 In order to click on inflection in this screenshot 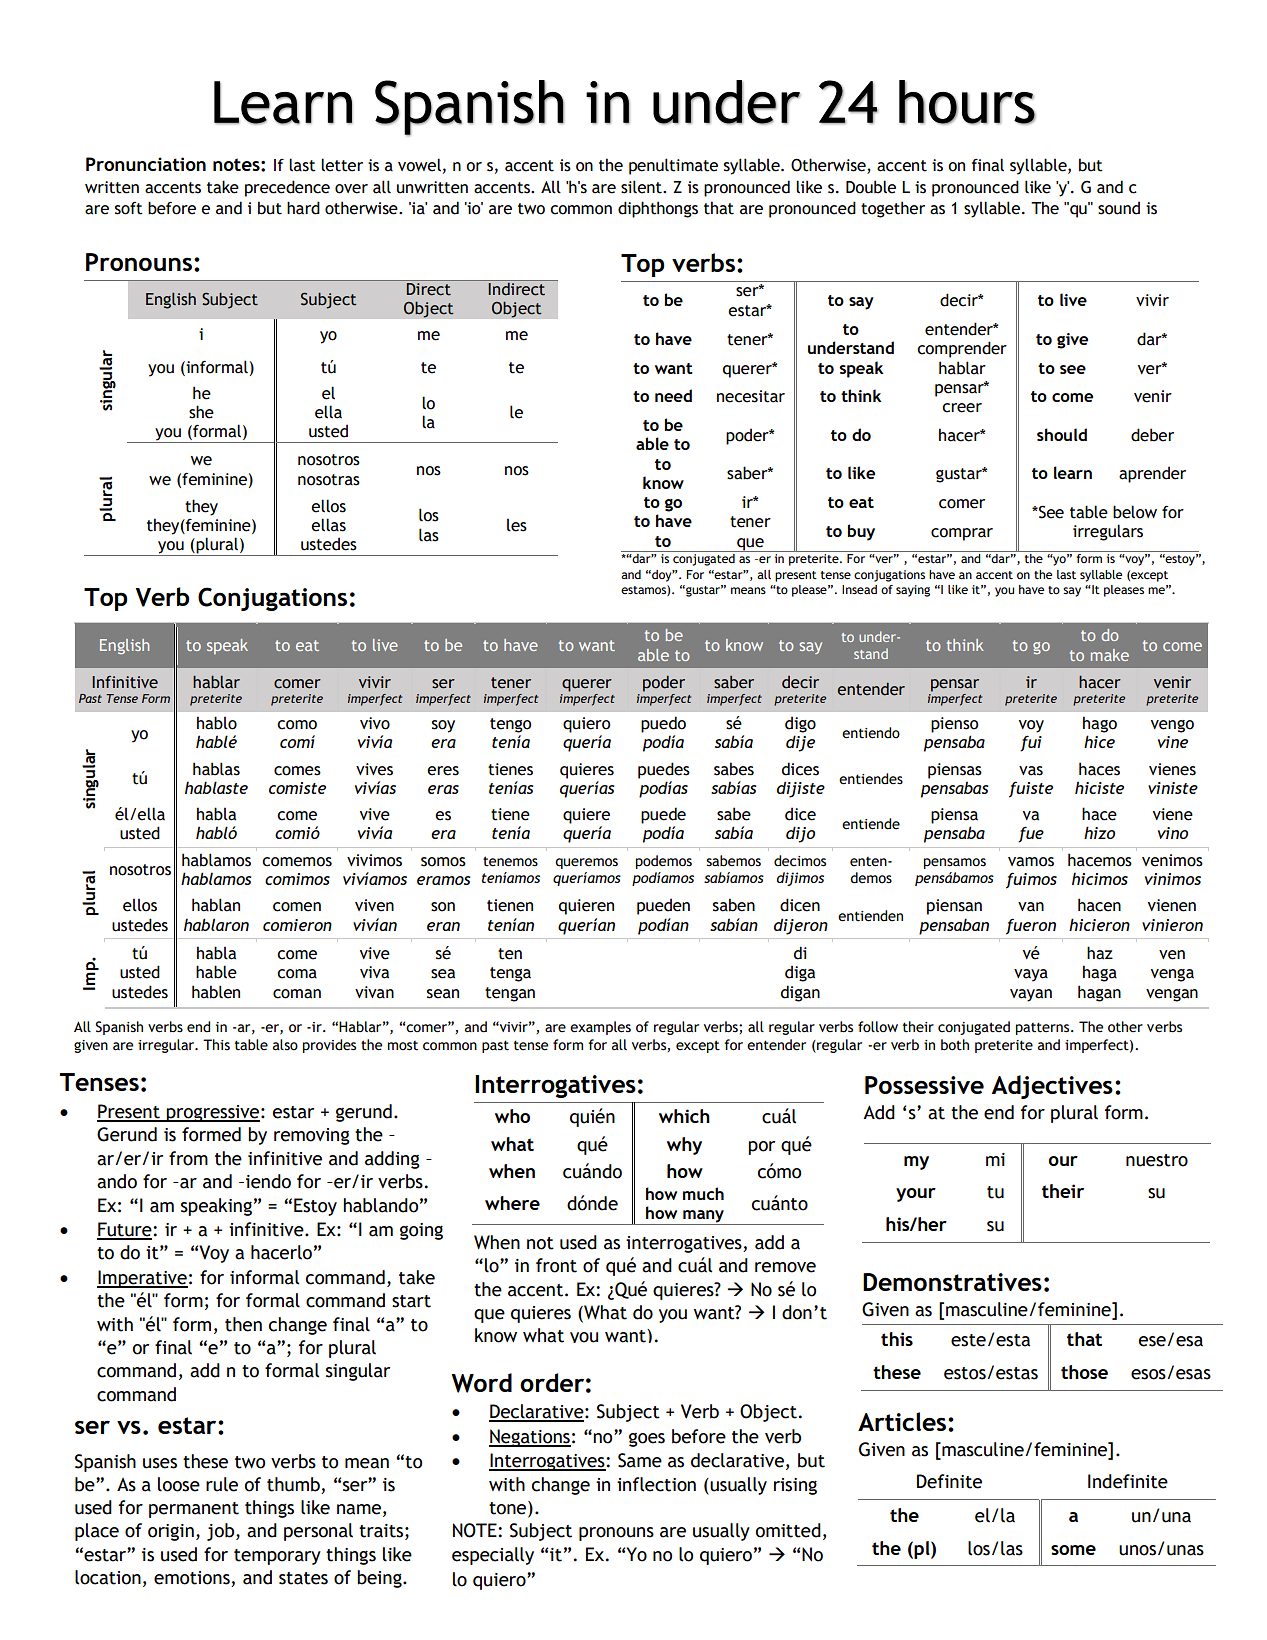, I will do `click(656, 1484)`.
